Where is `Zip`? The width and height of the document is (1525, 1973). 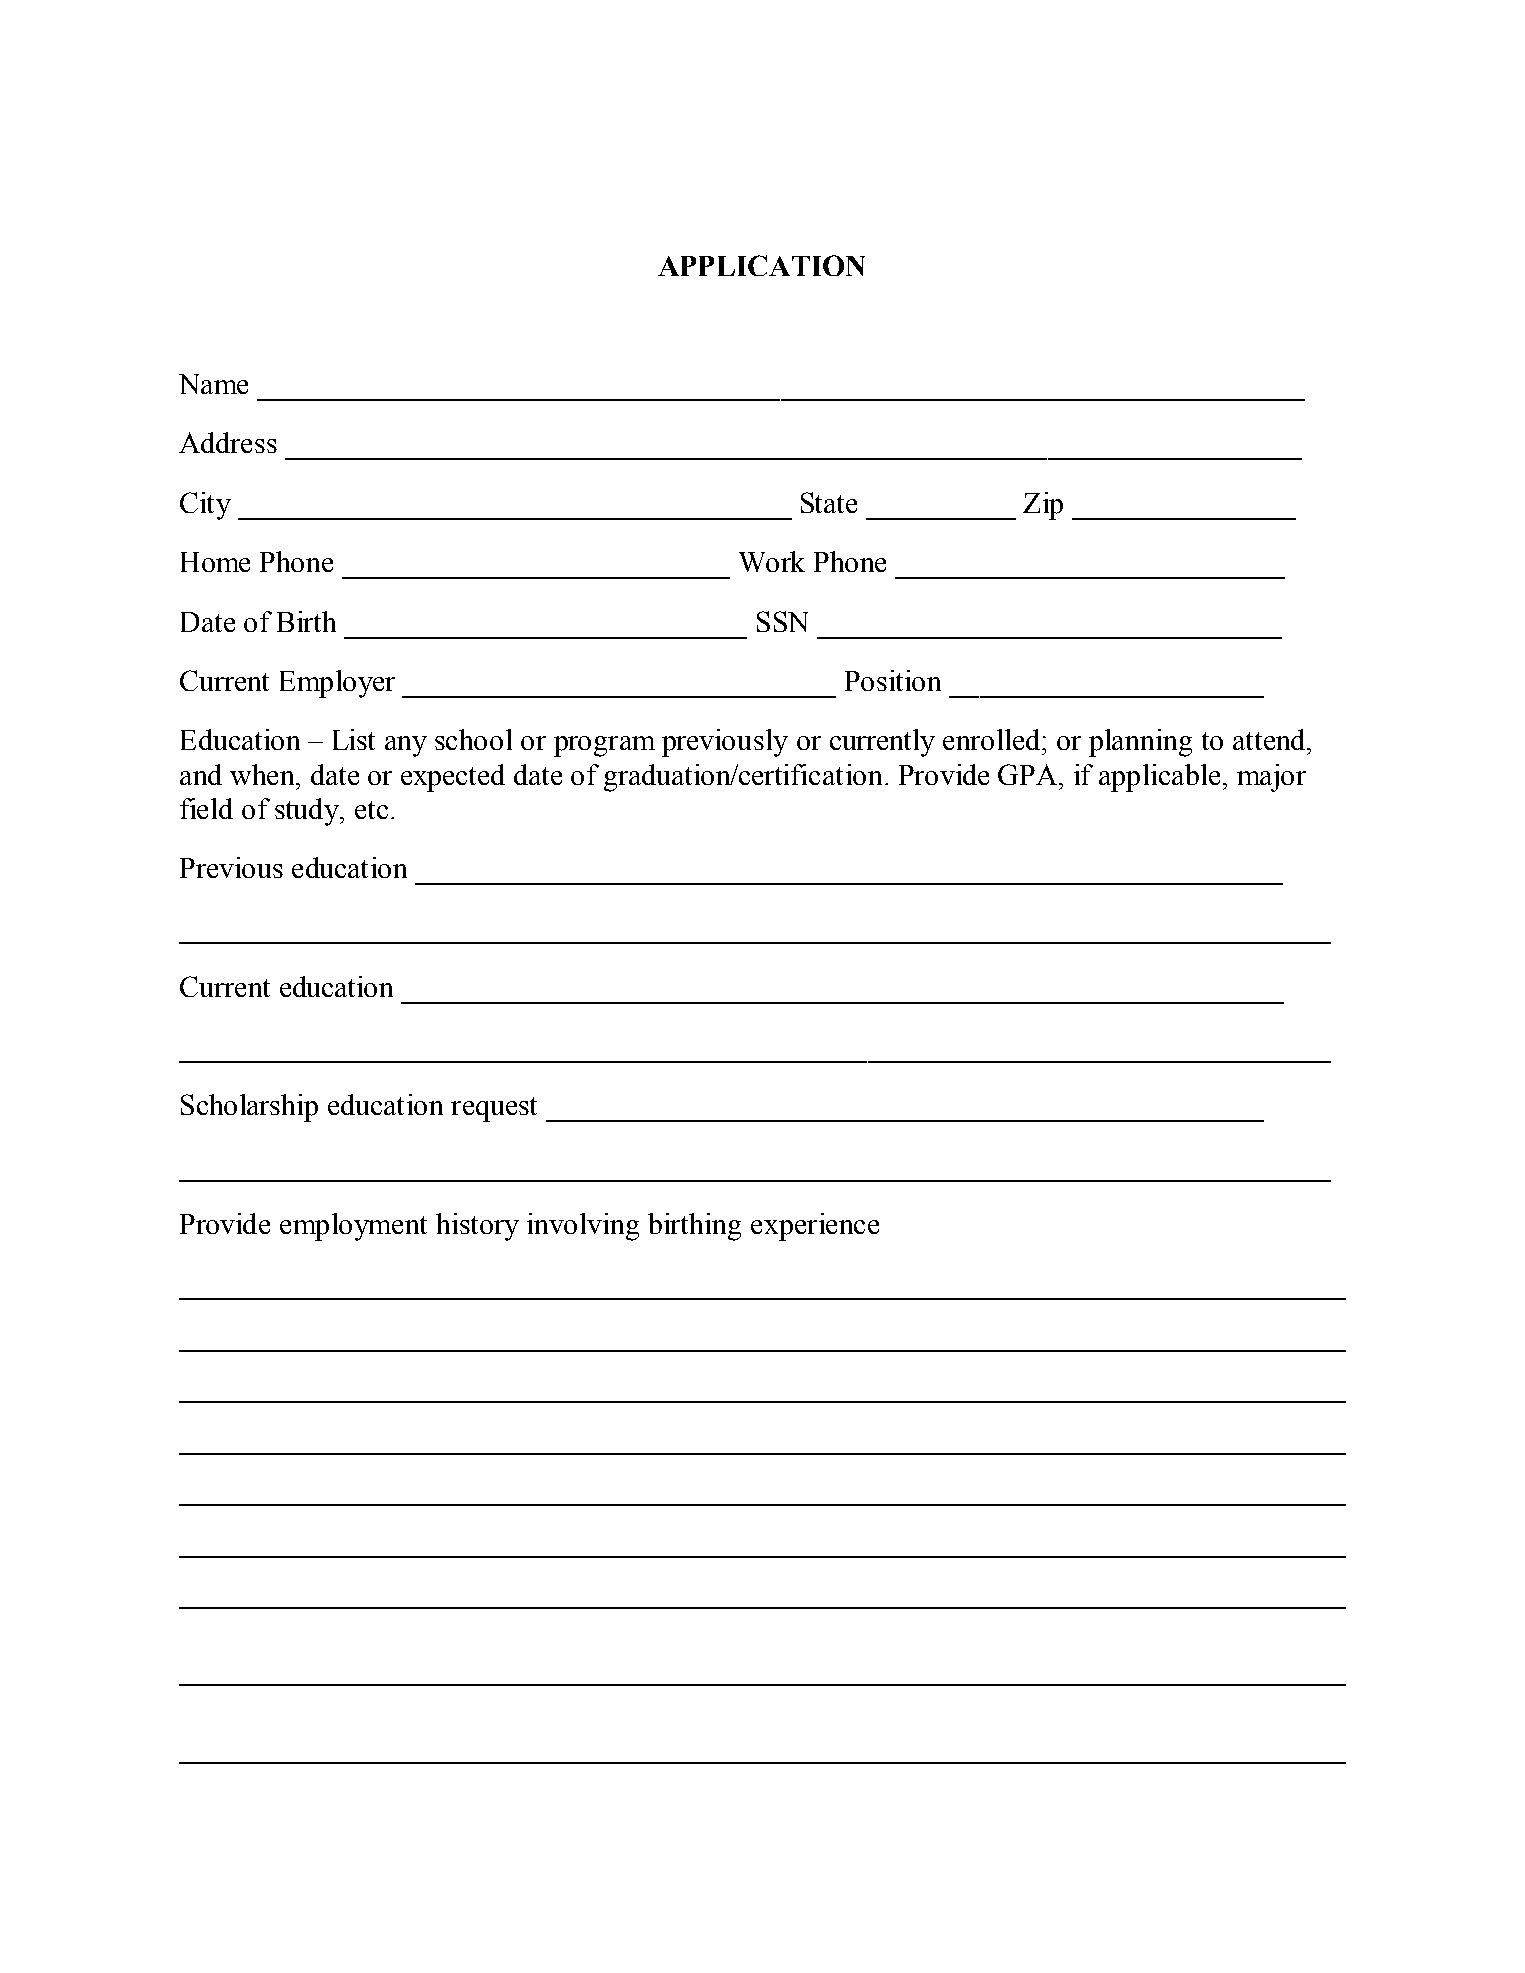 Zip is located at coordinates (1043, 506).
